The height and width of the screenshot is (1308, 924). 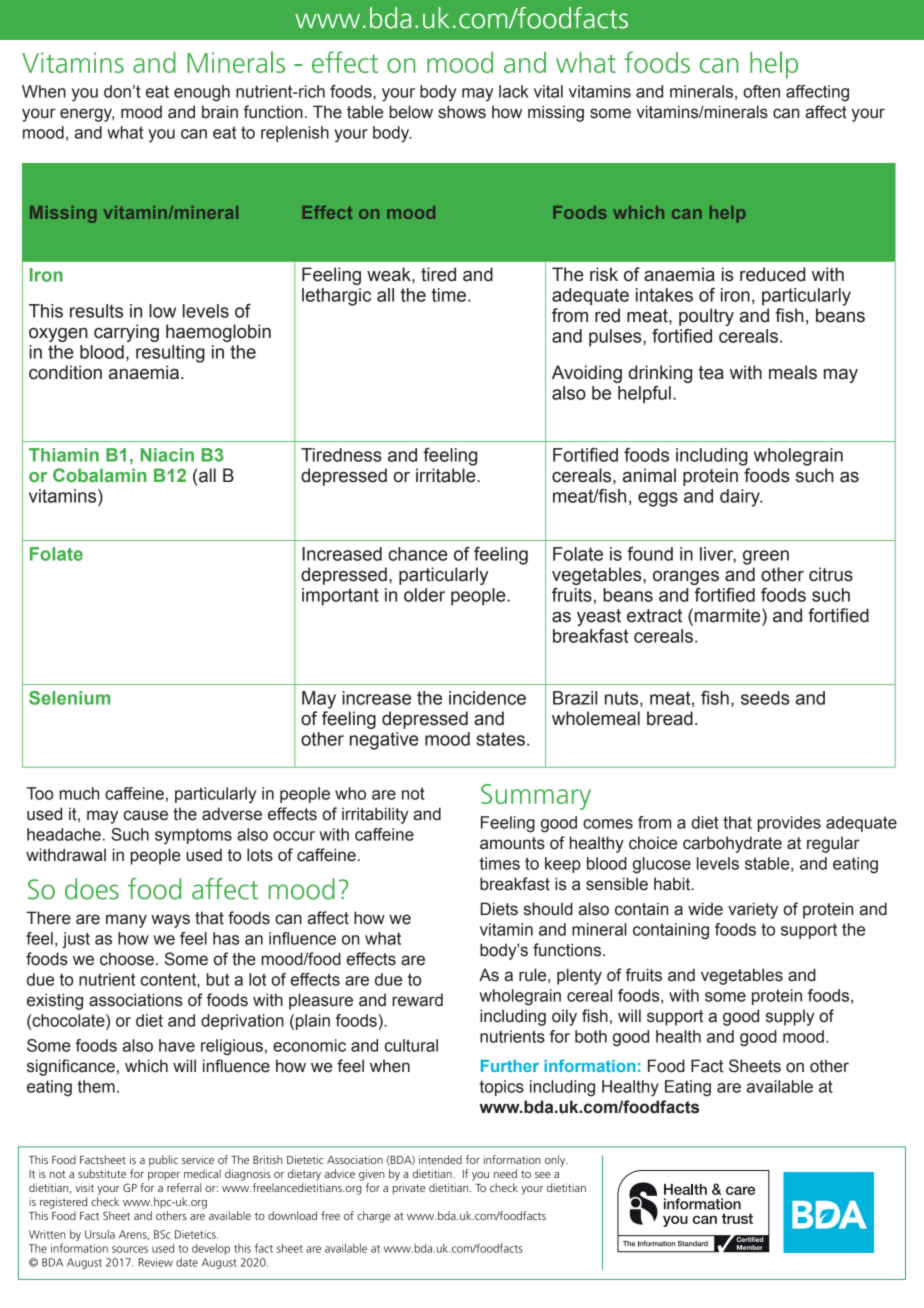 I want to click on enough, so click(x=202, y=93).
